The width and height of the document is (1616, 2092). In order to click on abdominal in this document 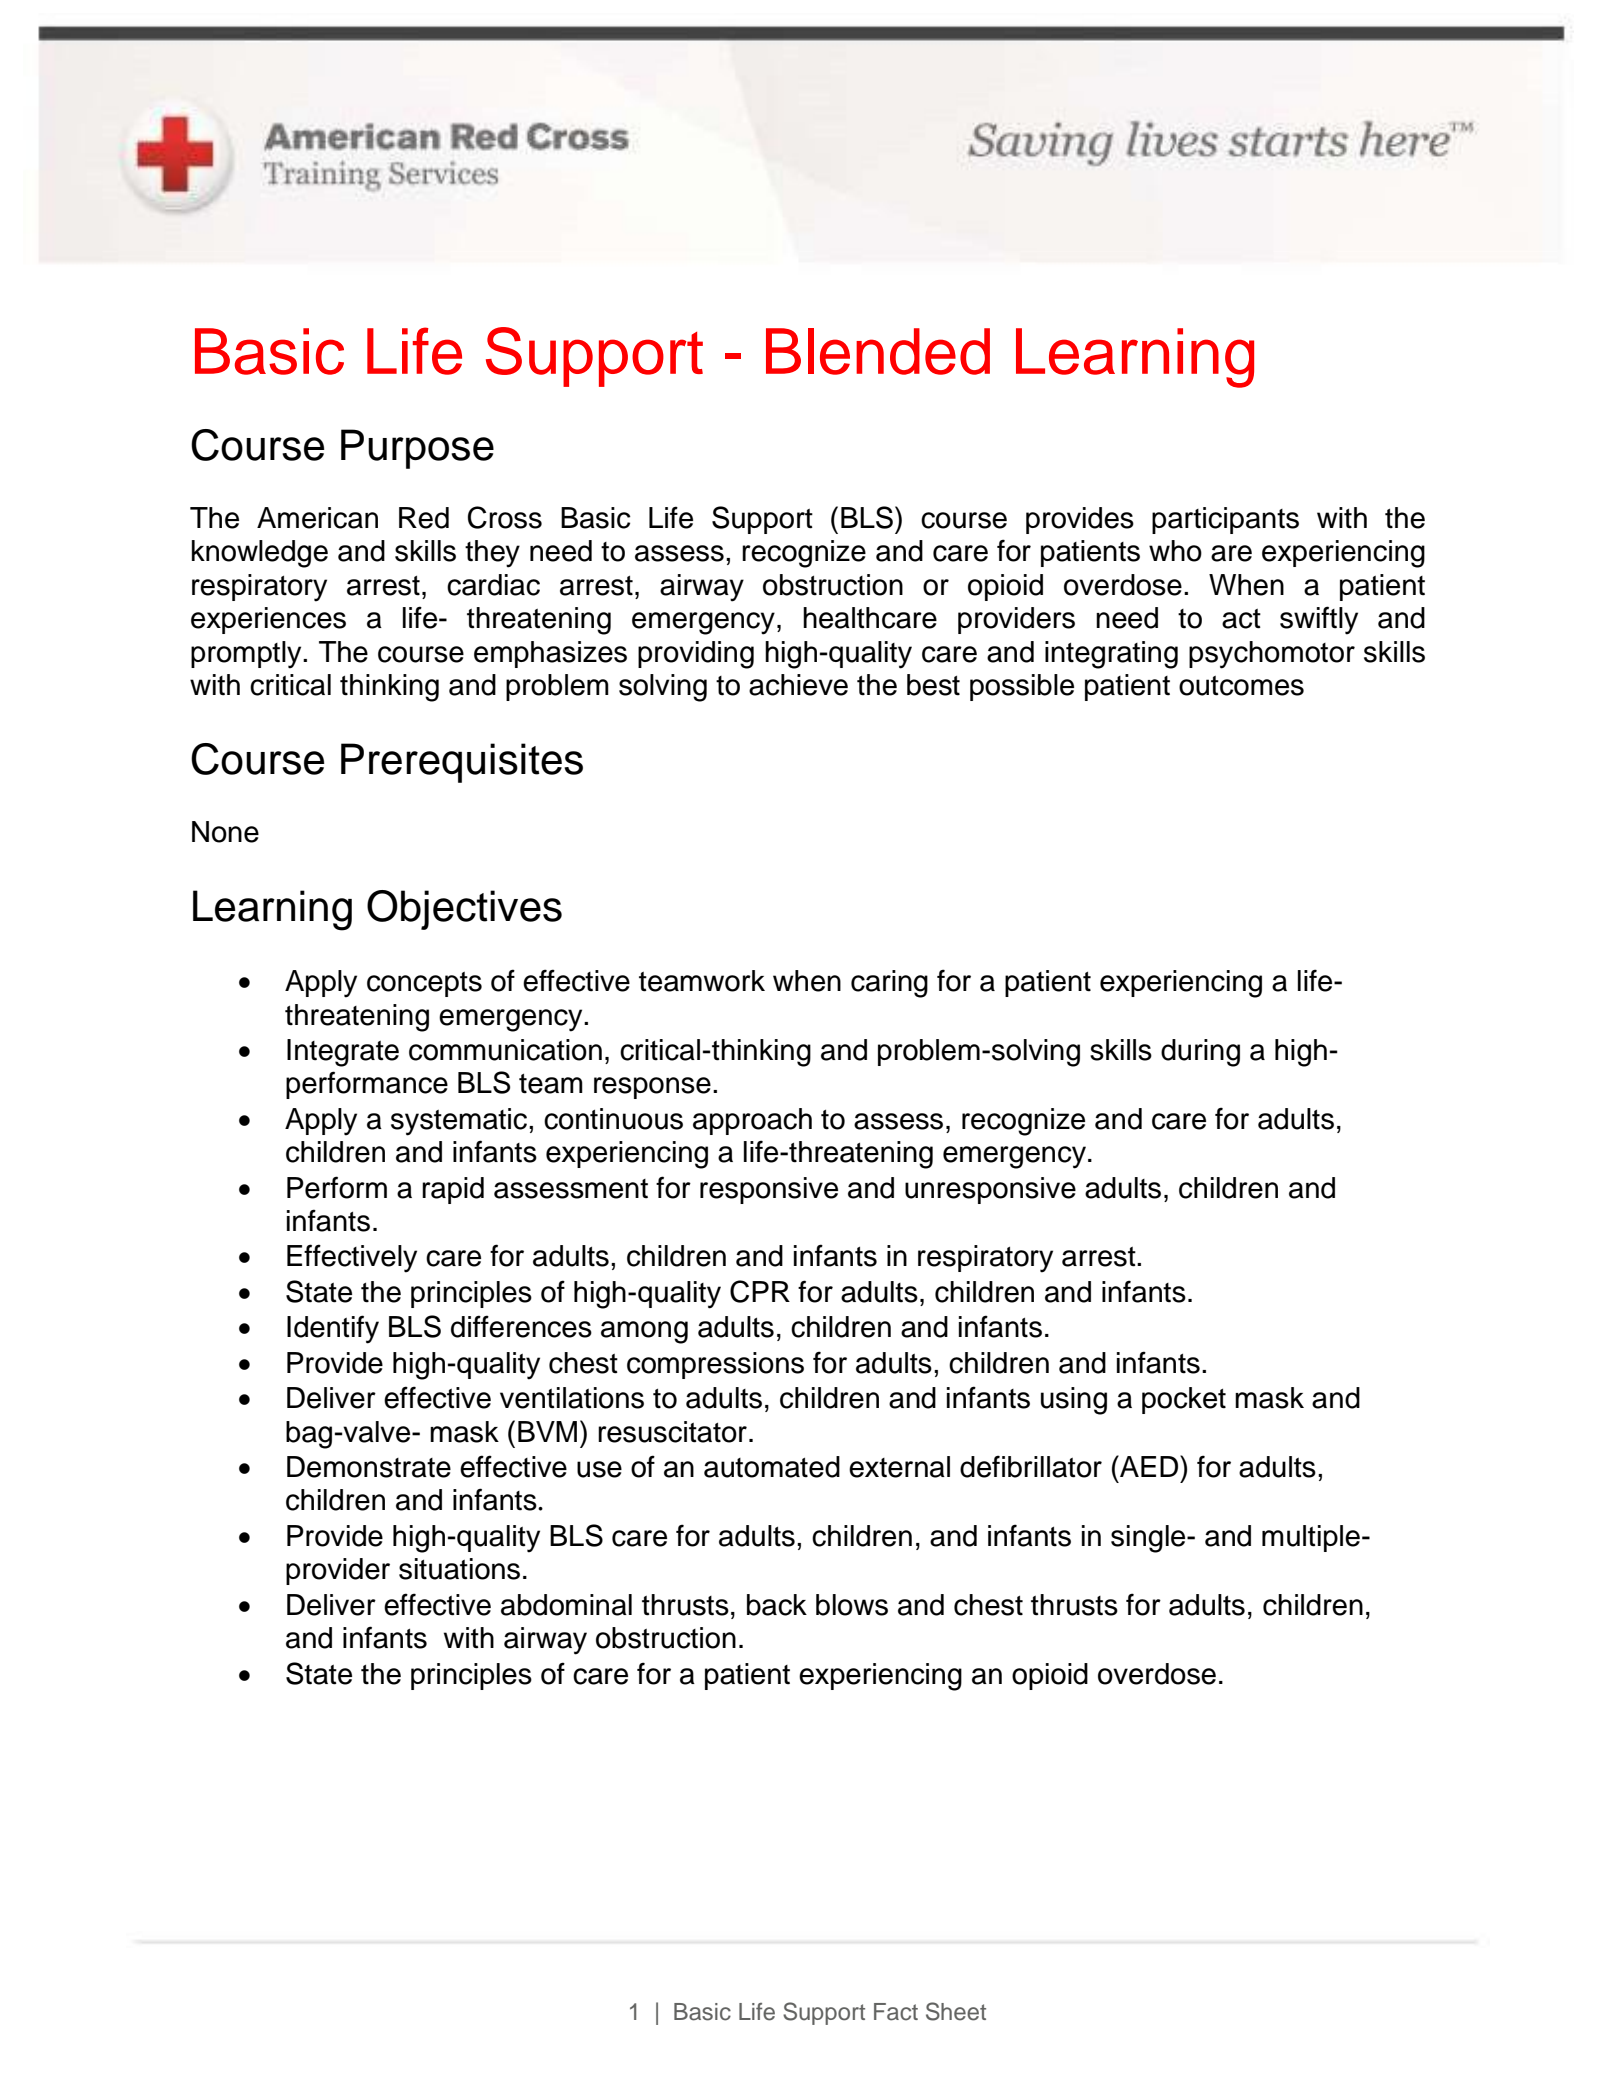, I will do `click(566, 1605)`.
